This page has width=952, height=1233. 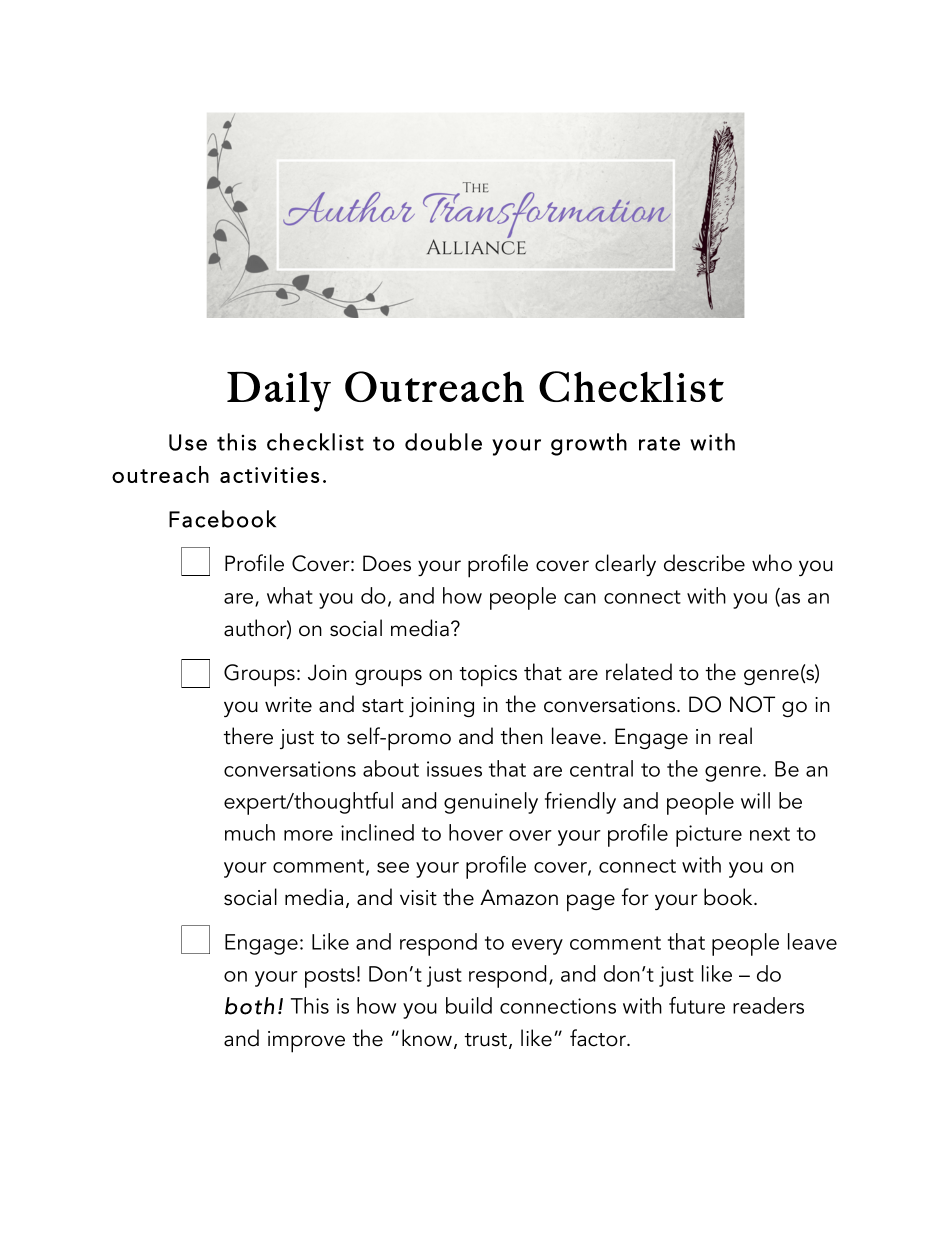 I want to click on Daily, so click(x=279, y=392).
